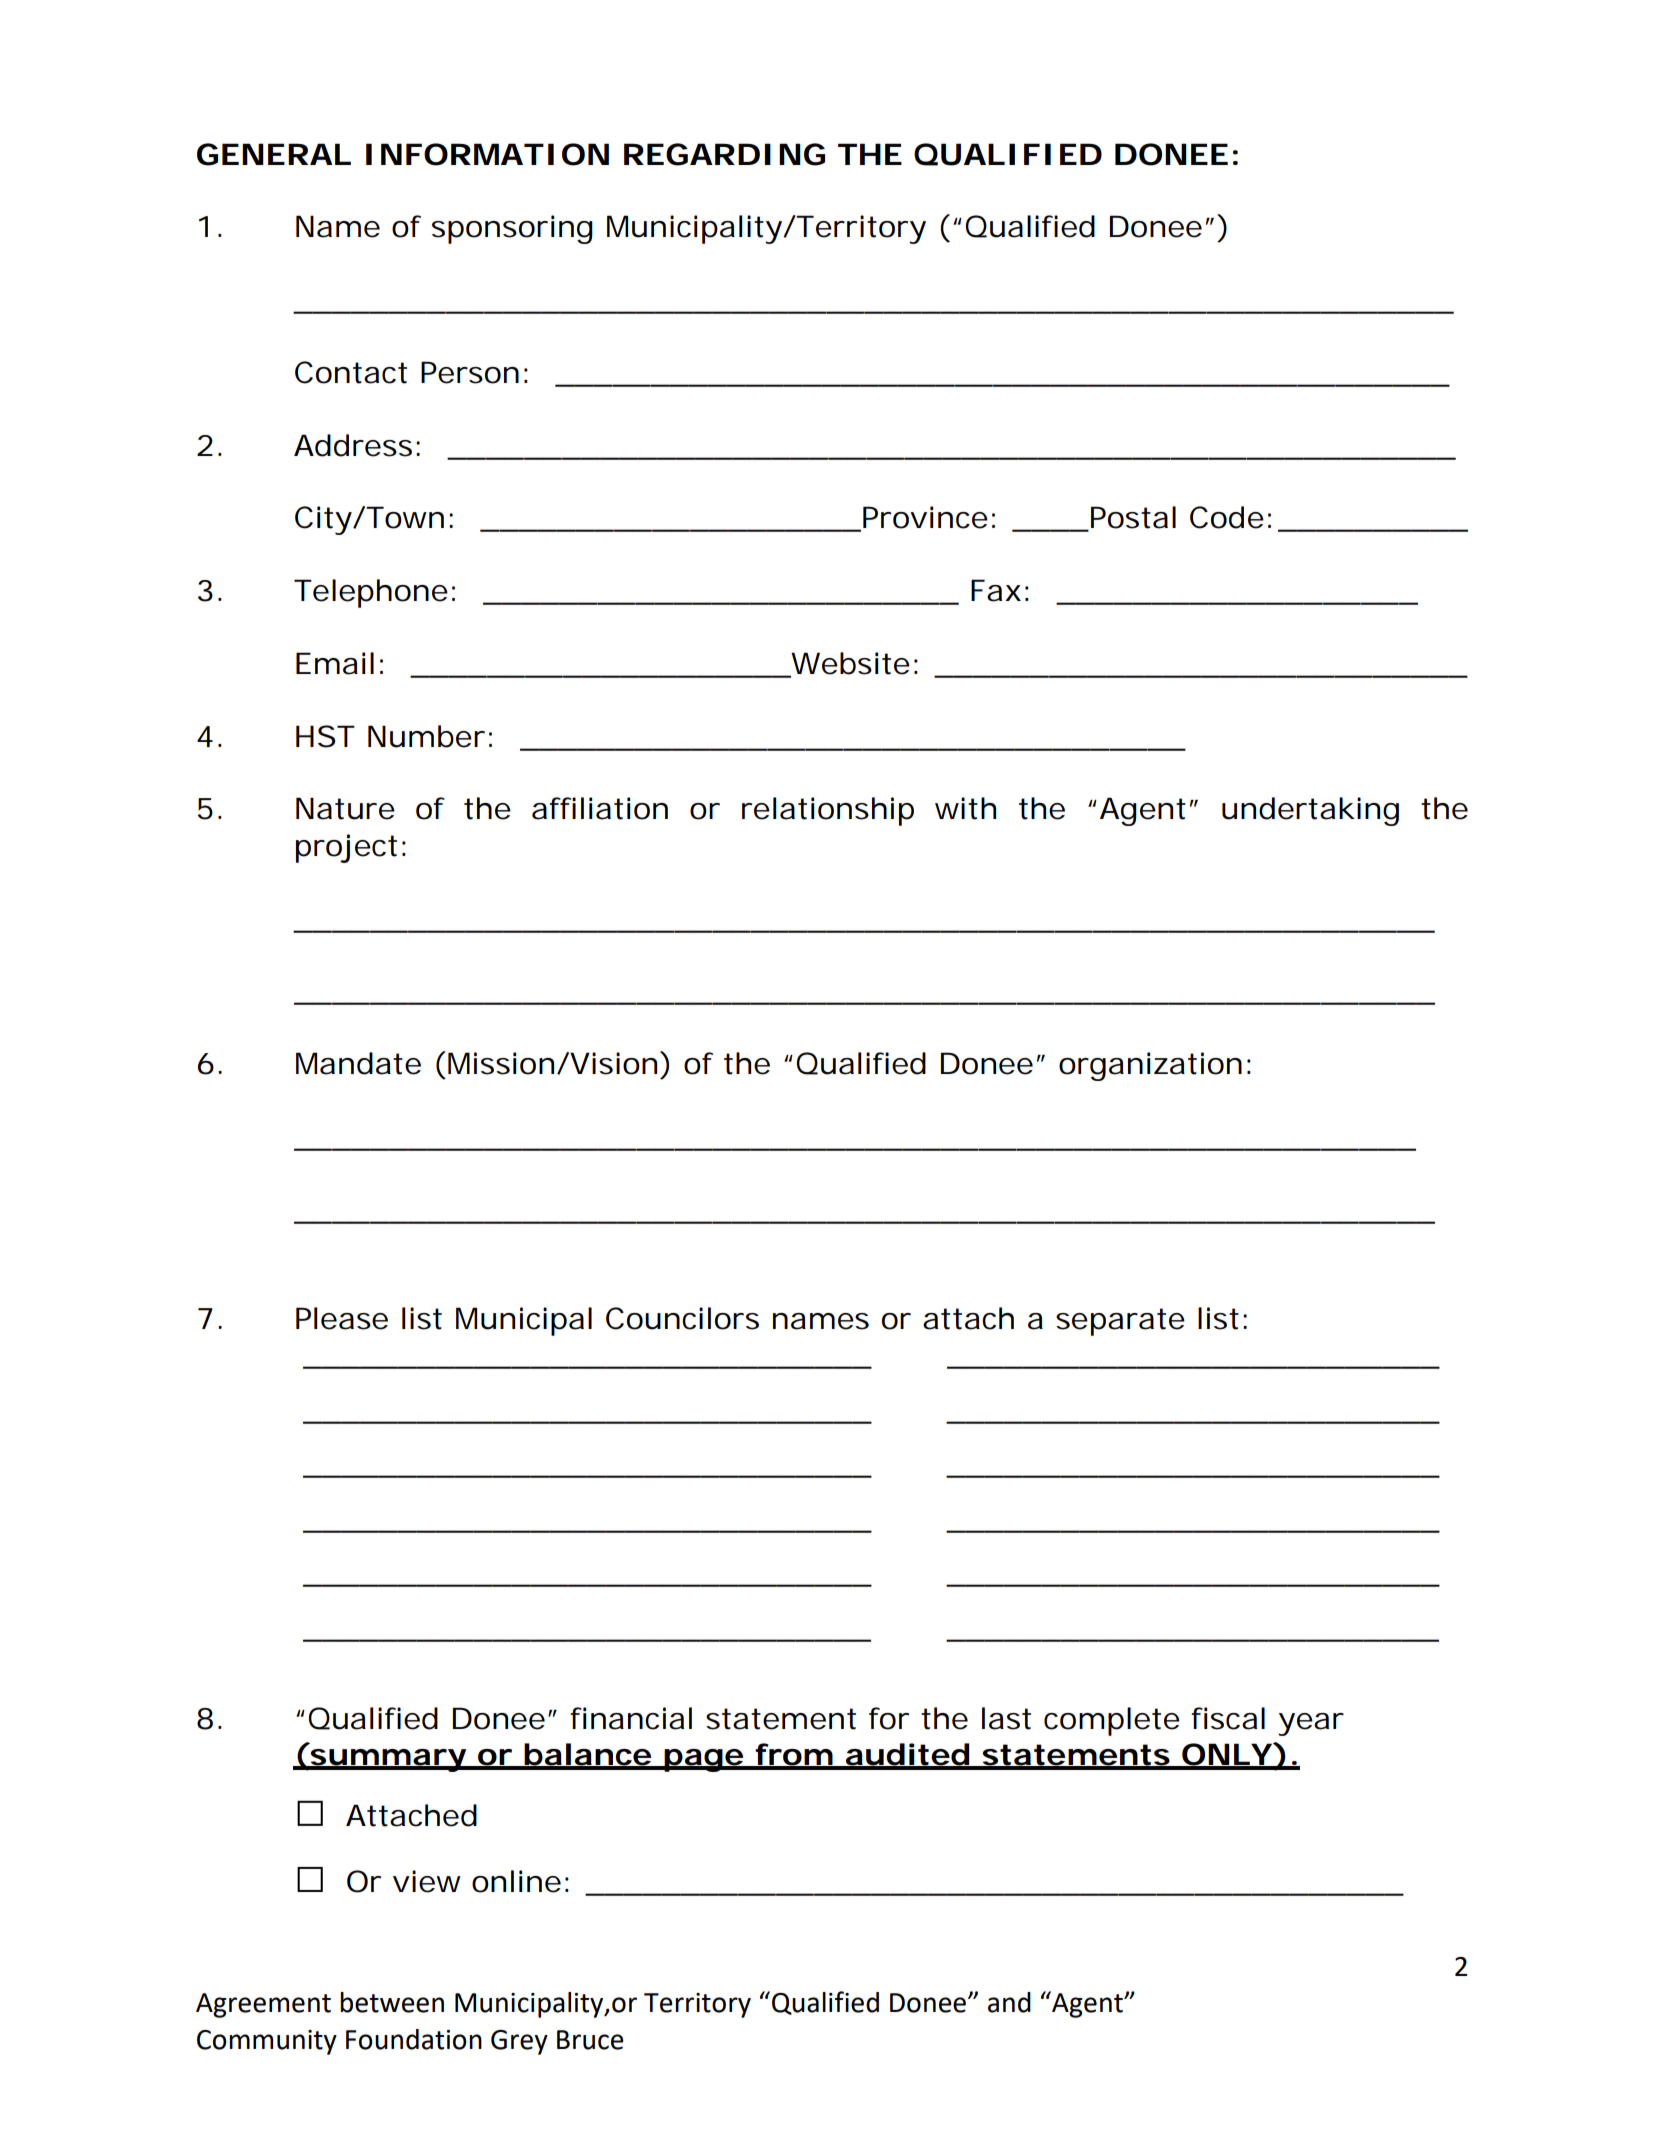 The image size is (1665, 2155). Describe the element at coordinates (724, 154) in the screenshot. I see `REGARDING` at that location.
